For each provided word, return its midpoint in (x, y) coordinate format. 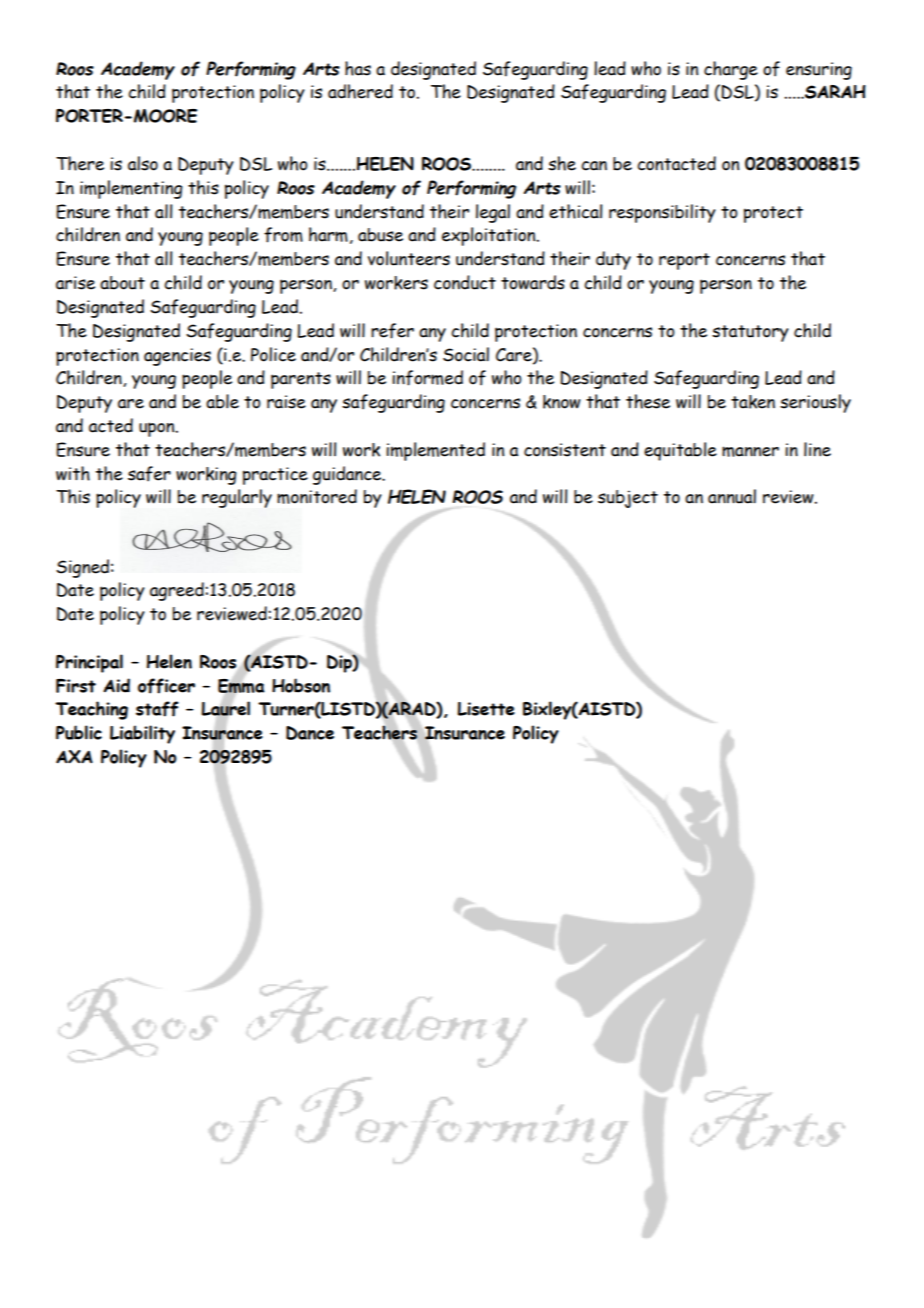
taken (753, 402)
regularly (237, 498)
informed (427, 378)
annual (732, 496)
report (684, 261)
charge (731, 70)
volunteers (409, 258)
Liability (142, 734)
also (143, 163)
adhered (360, 91)
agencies (177, 357)
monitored (317, 496)
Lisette (486, 709)
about (122, 283)
